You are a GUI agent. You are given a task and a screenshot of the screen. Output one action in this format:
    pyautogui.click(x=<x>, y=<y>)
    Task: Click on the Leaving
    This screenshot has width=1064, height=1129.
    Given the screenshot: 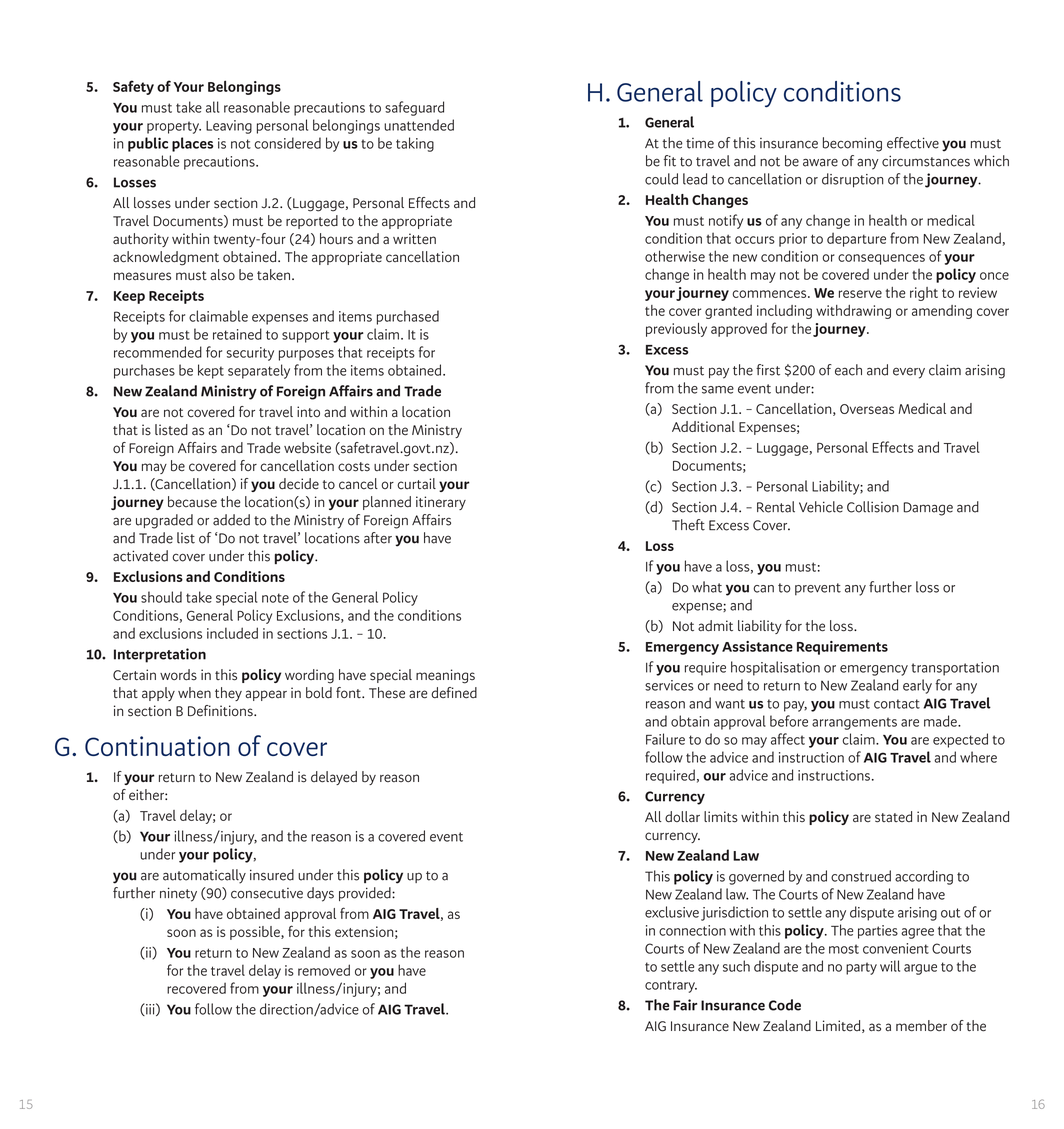 What is the action you would take?
    pyautogui.click(x=229, y=127)
